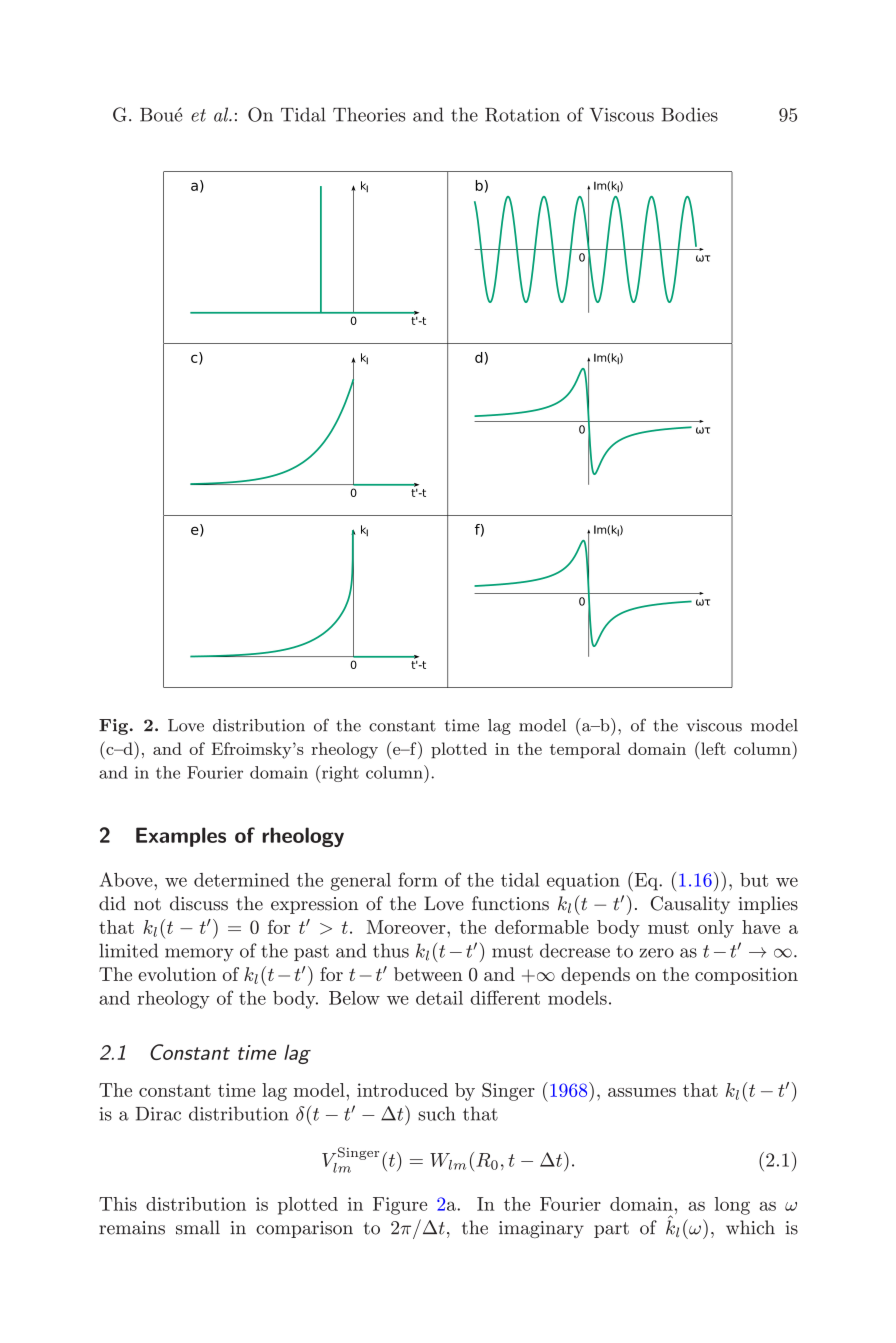 The width and height of the image is (896, 1343). I want to click on right, so click(339, 774).
